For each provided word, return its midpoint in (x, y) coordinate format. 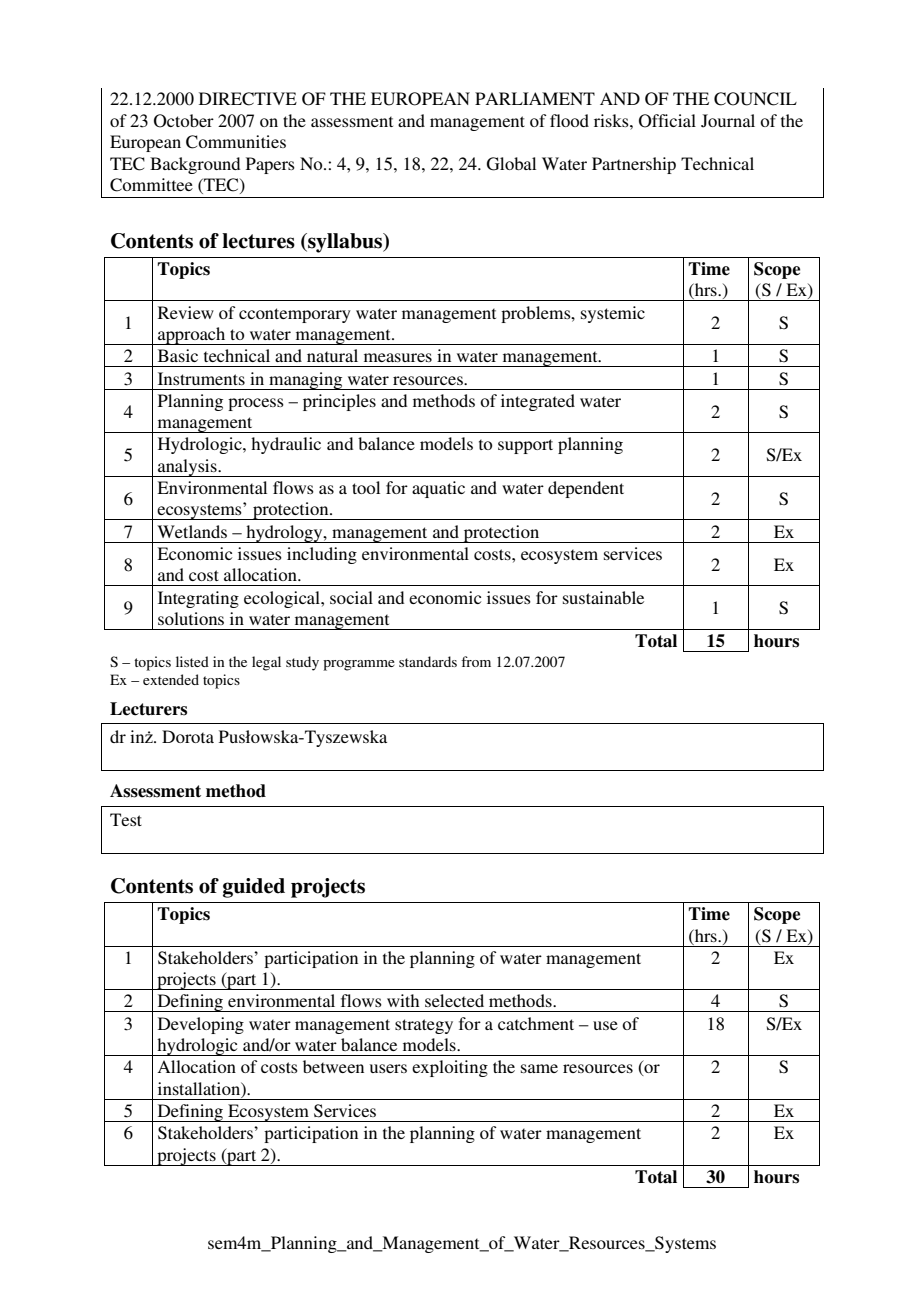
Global (511, 164)
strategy (424, 1026)
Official (667, 121)
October (184, 121)
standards (428, 661)
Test (126, 819)
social (351, 597)
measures (398, 357)
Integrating (198, 599)
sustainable (603, 597)
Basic (178, 355)
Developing (201, 1025)
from (476, 661)
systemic (613, 314)
